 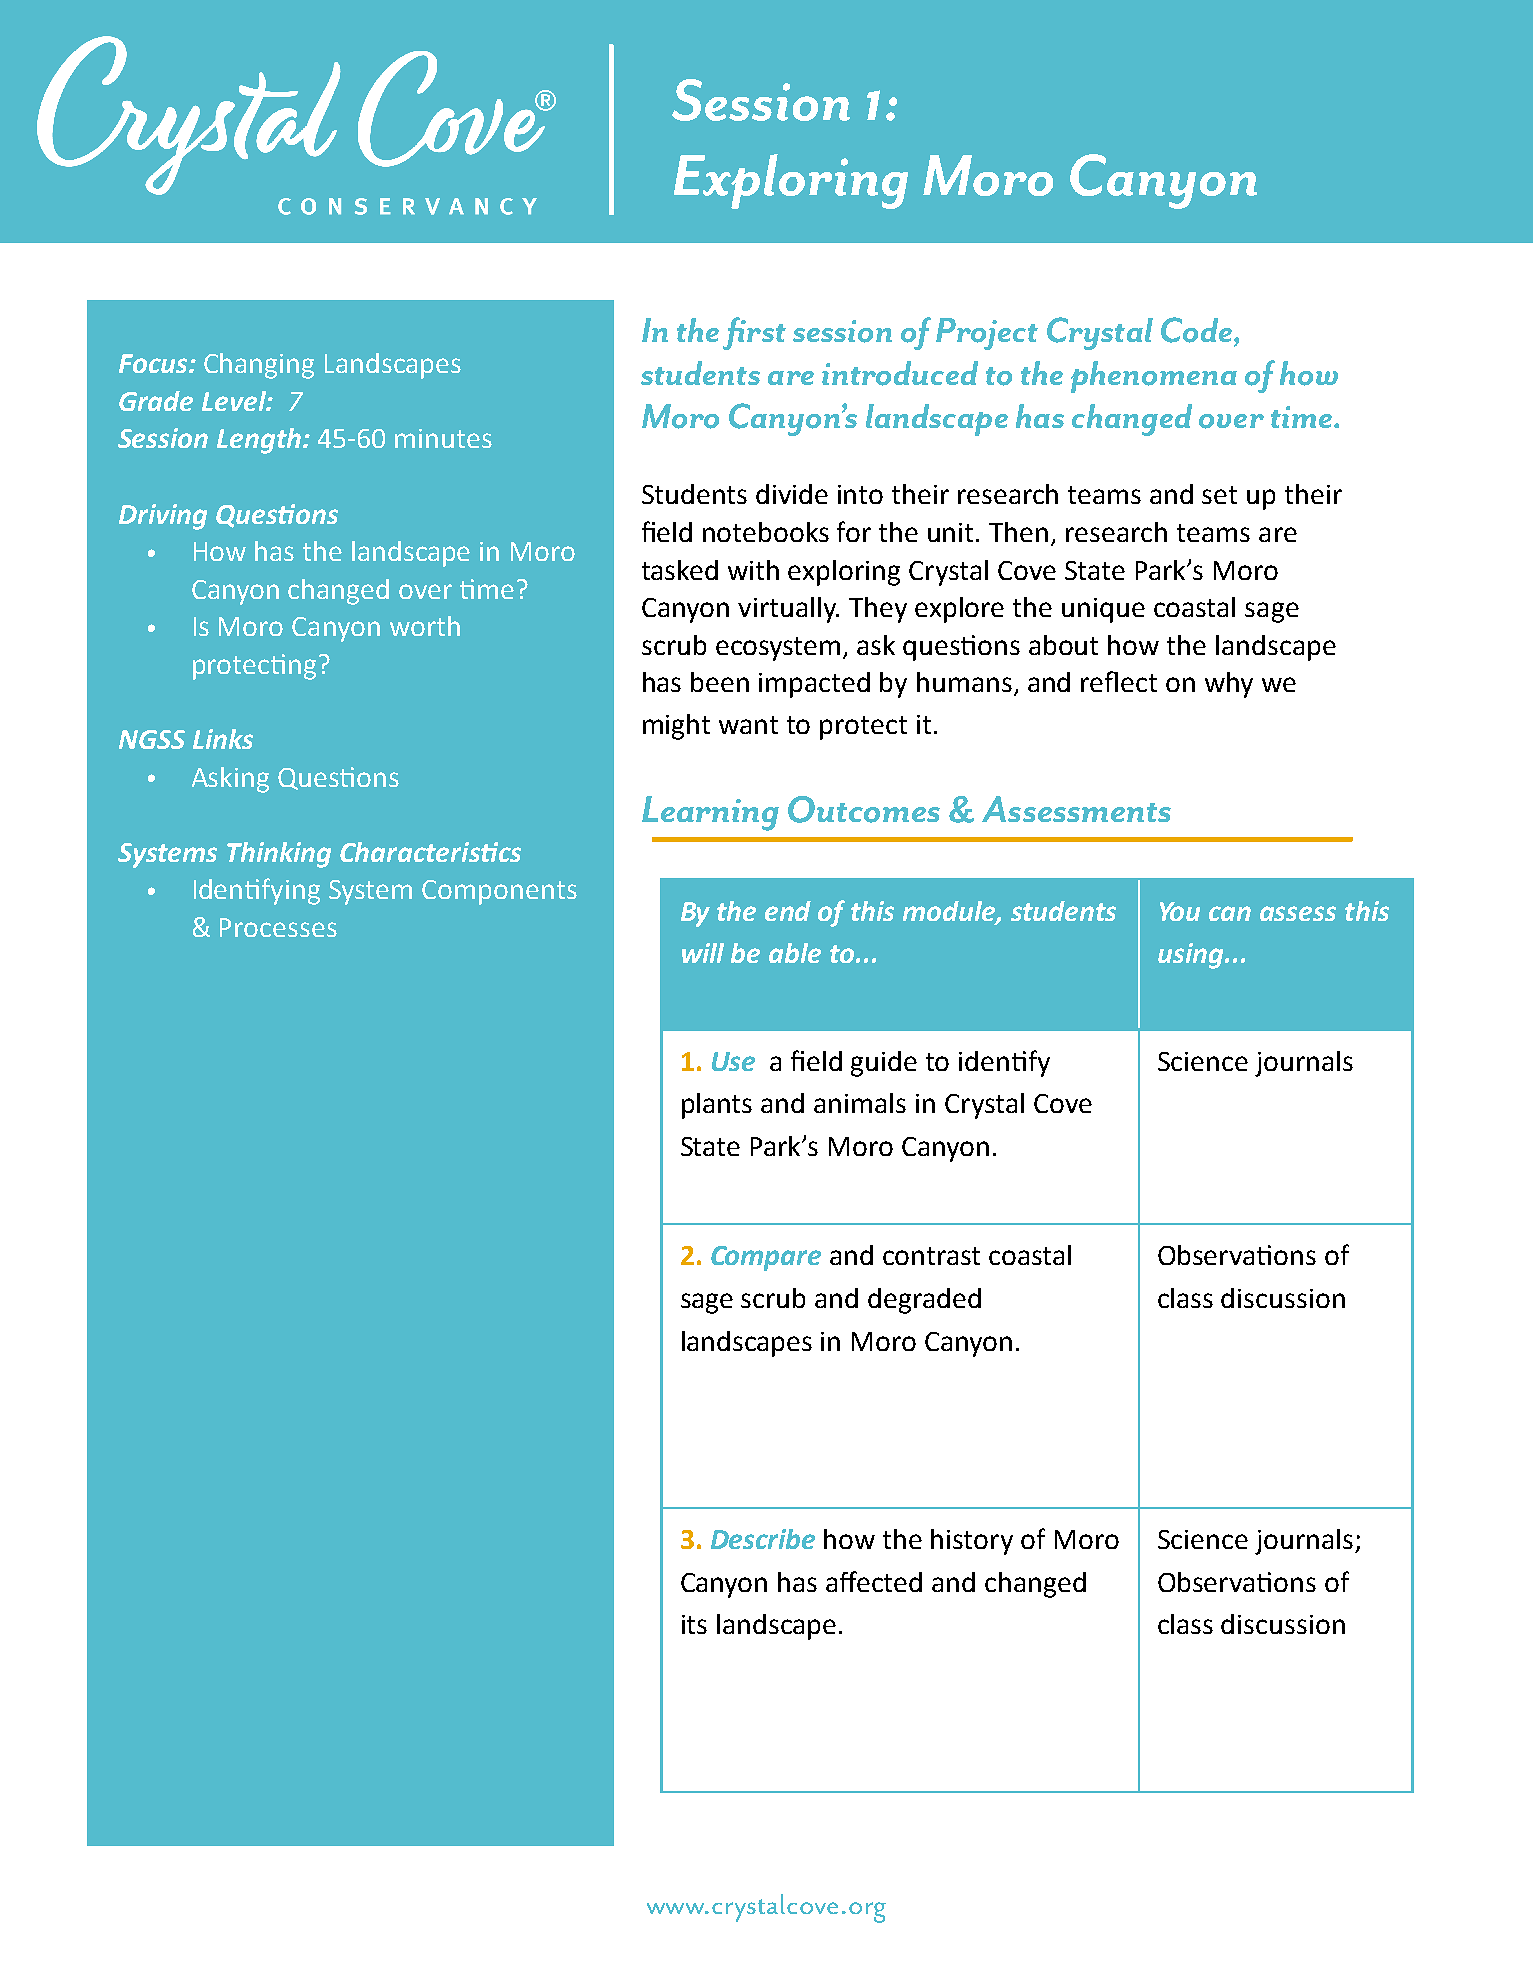 I want to click on why, so click(x=1229, y=685).
